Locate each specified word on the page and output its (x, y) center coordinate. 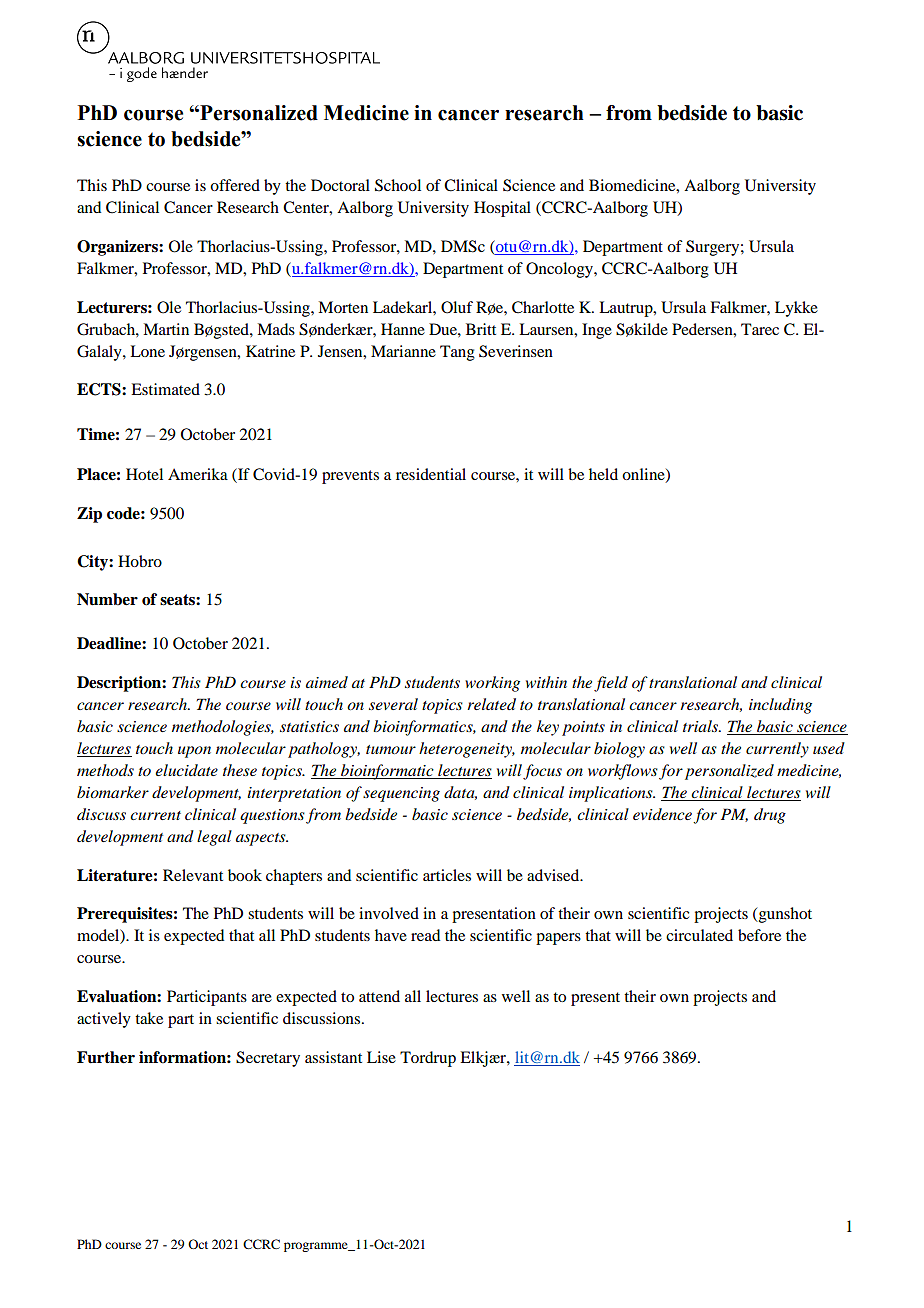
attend (379, 996)
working (492, 684)
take (149, 1018)
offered (235, 185)
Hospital (502, 209)
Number (107, 599)
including (780, 706)
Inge (597, 331)
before (759, 935)
